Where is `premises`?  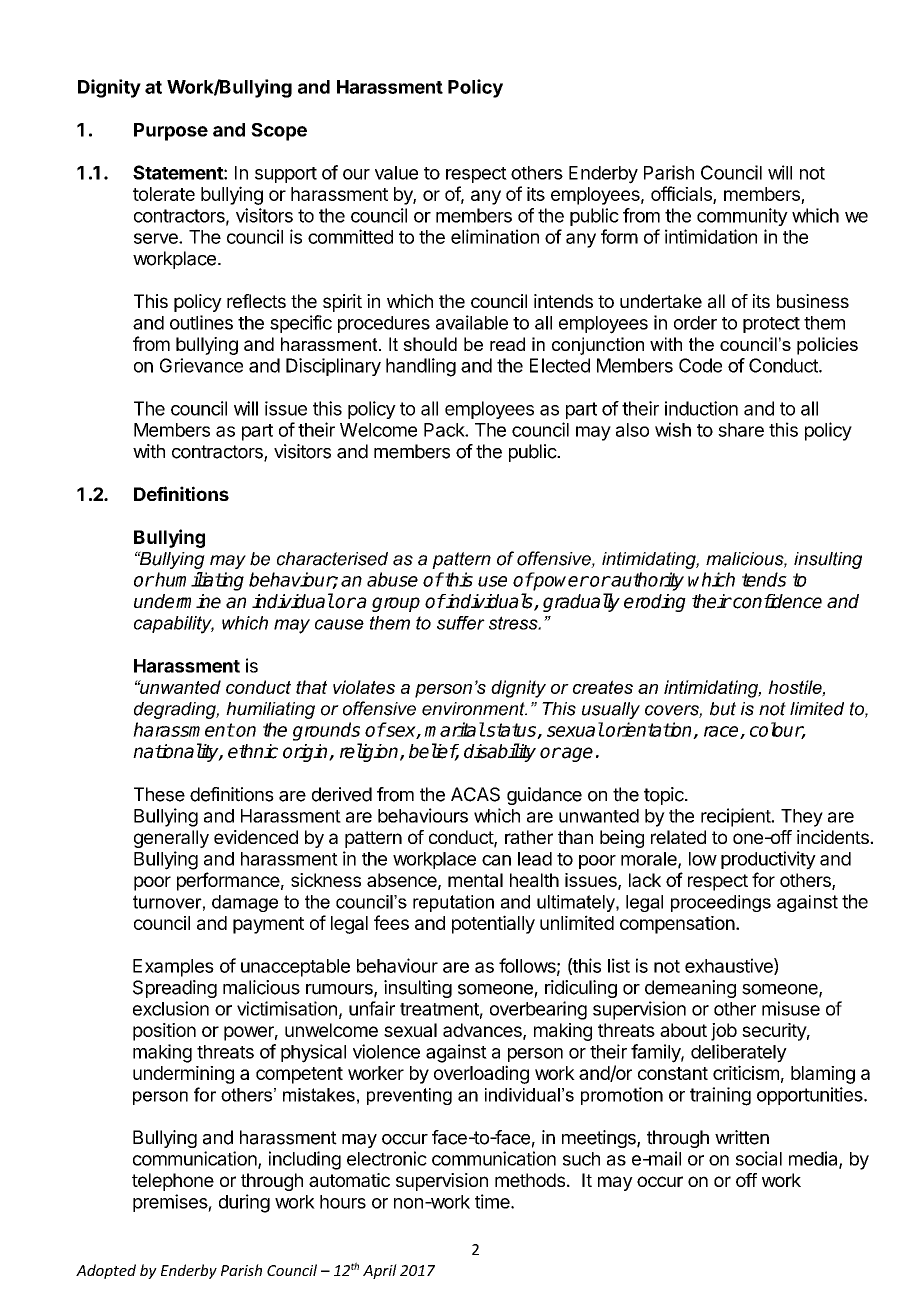
premises is located at coordinates (171, 1203).
